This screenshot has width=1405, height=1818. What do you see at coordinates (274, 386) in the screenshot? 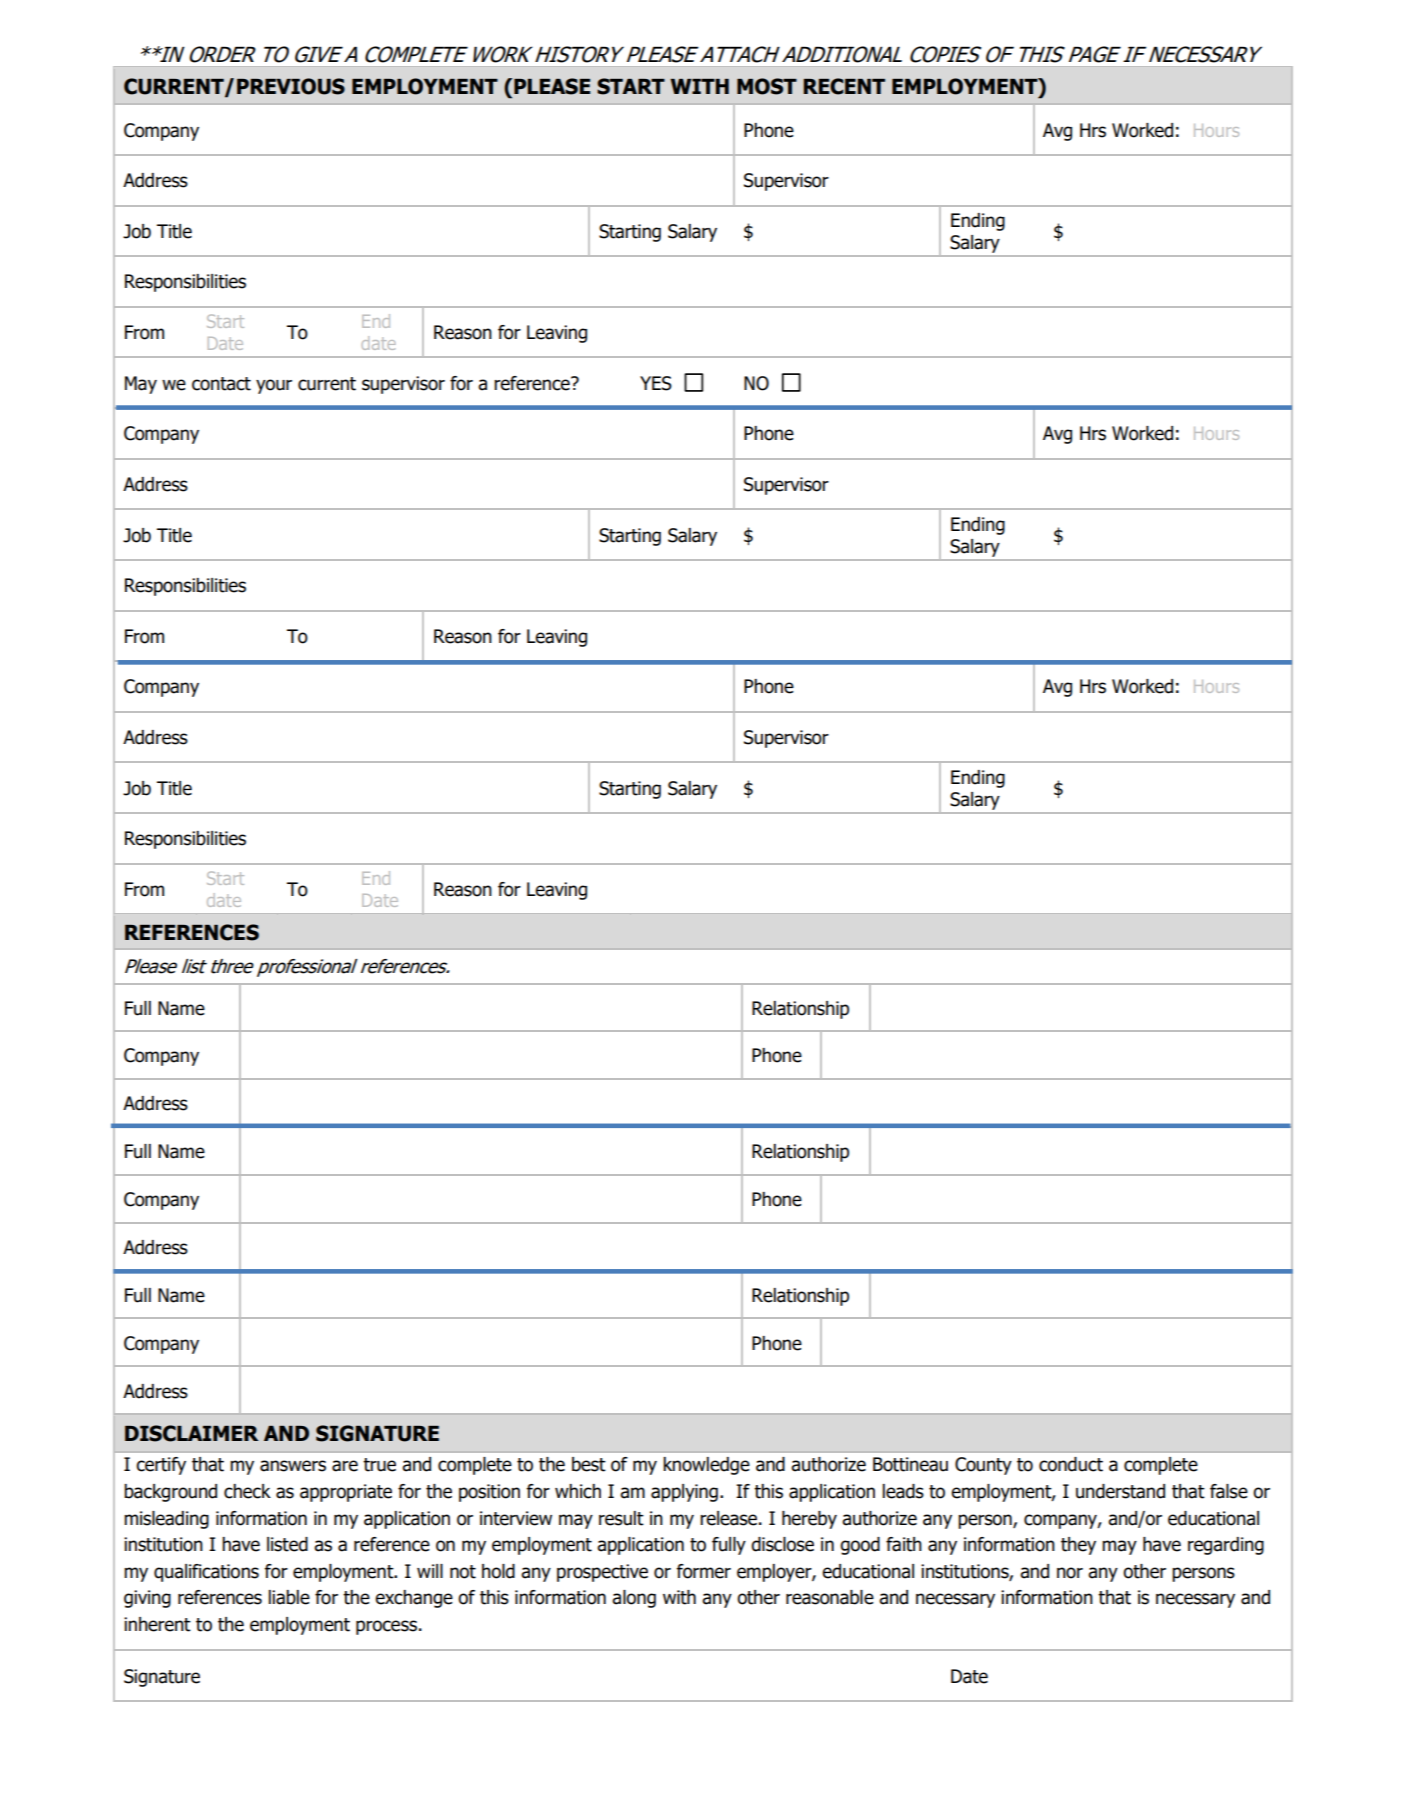
I see `your` at bounding box center [274, 386].
